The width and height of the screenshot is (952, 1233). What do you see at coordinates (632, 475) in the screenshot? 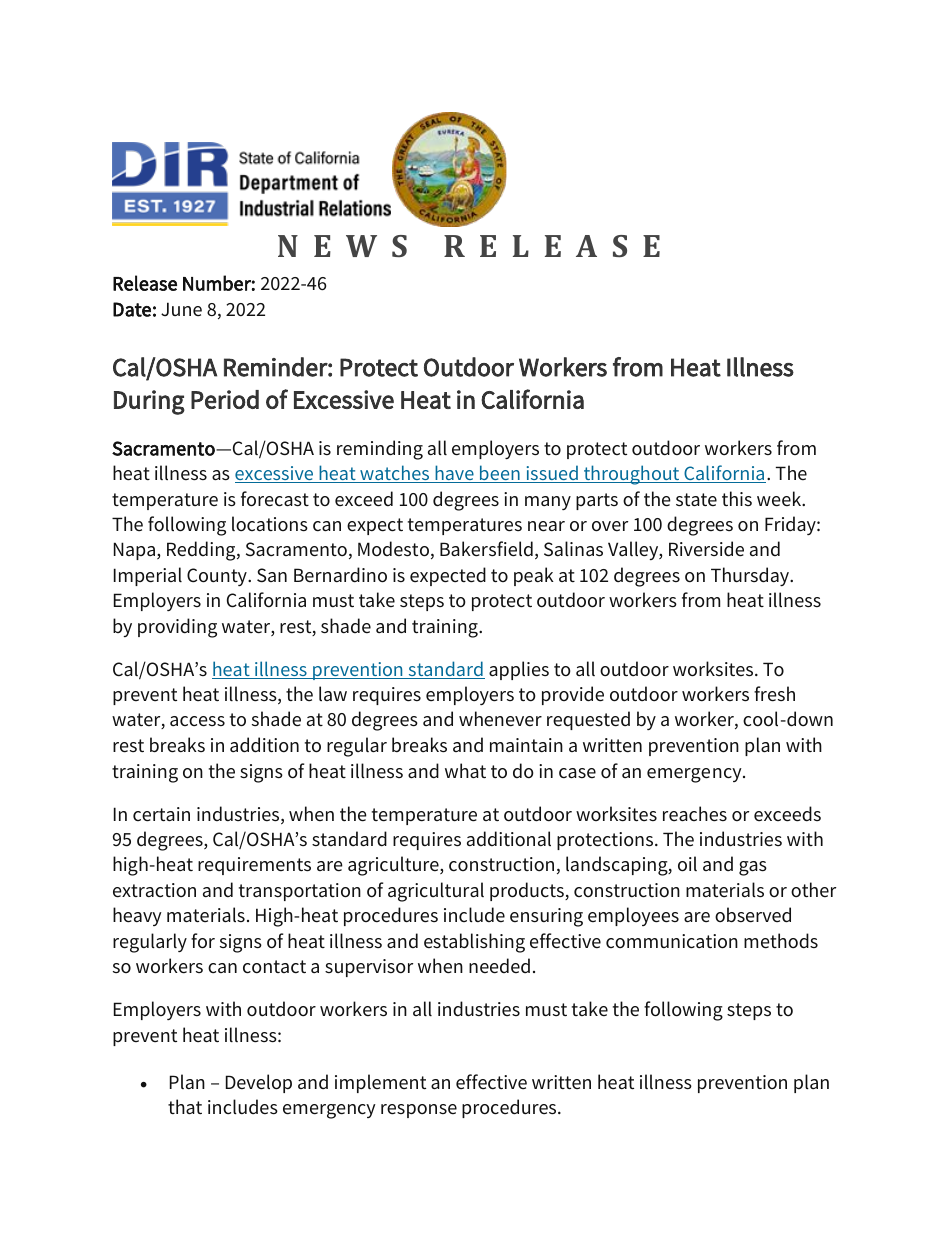
I see `throughout` at bounding box center [632, 475].
